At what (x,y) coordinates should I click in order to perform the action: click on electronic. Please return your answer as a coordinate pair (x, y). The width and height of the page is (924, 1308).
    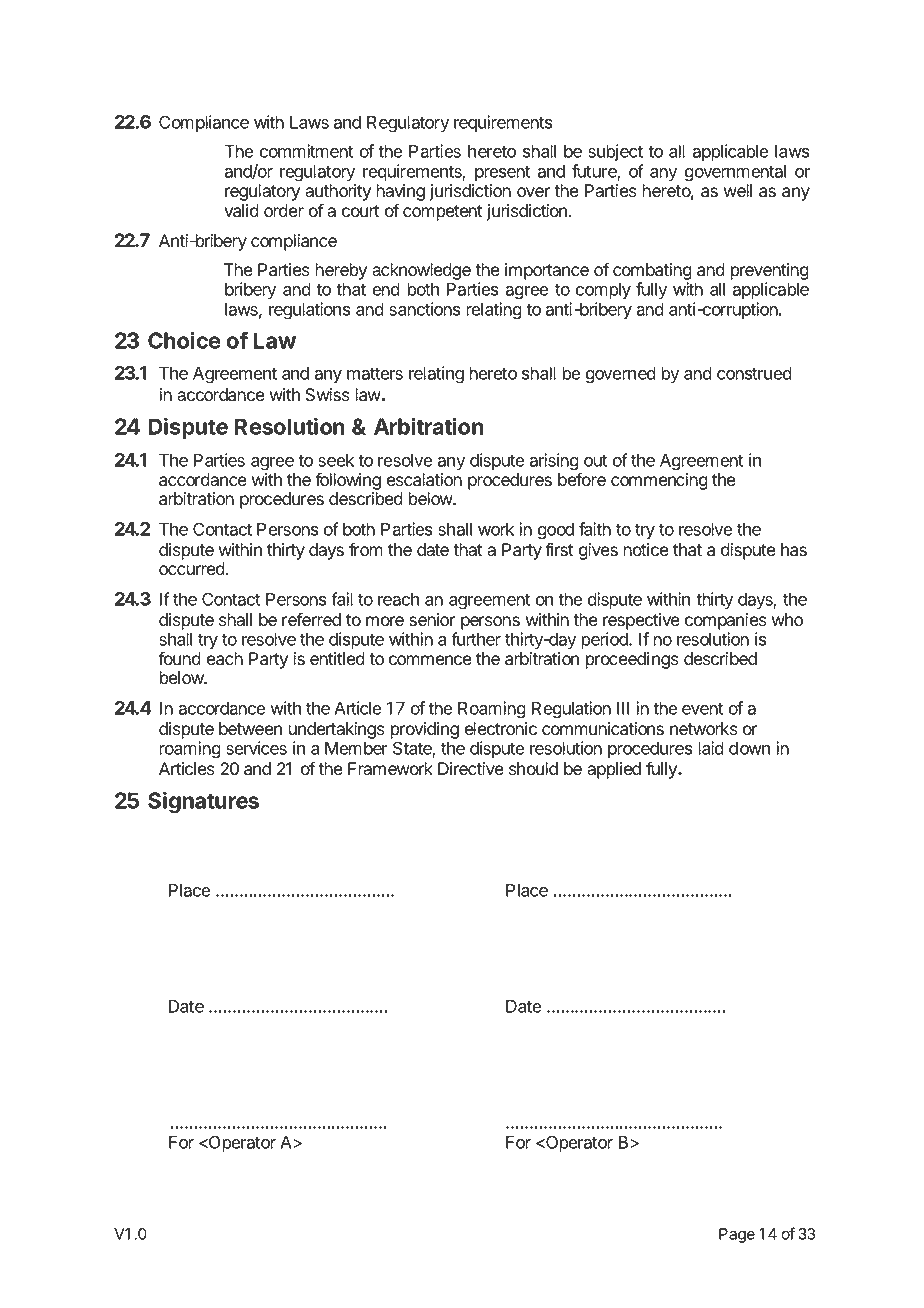
    Looking at the image, I should click on (501, 729).
